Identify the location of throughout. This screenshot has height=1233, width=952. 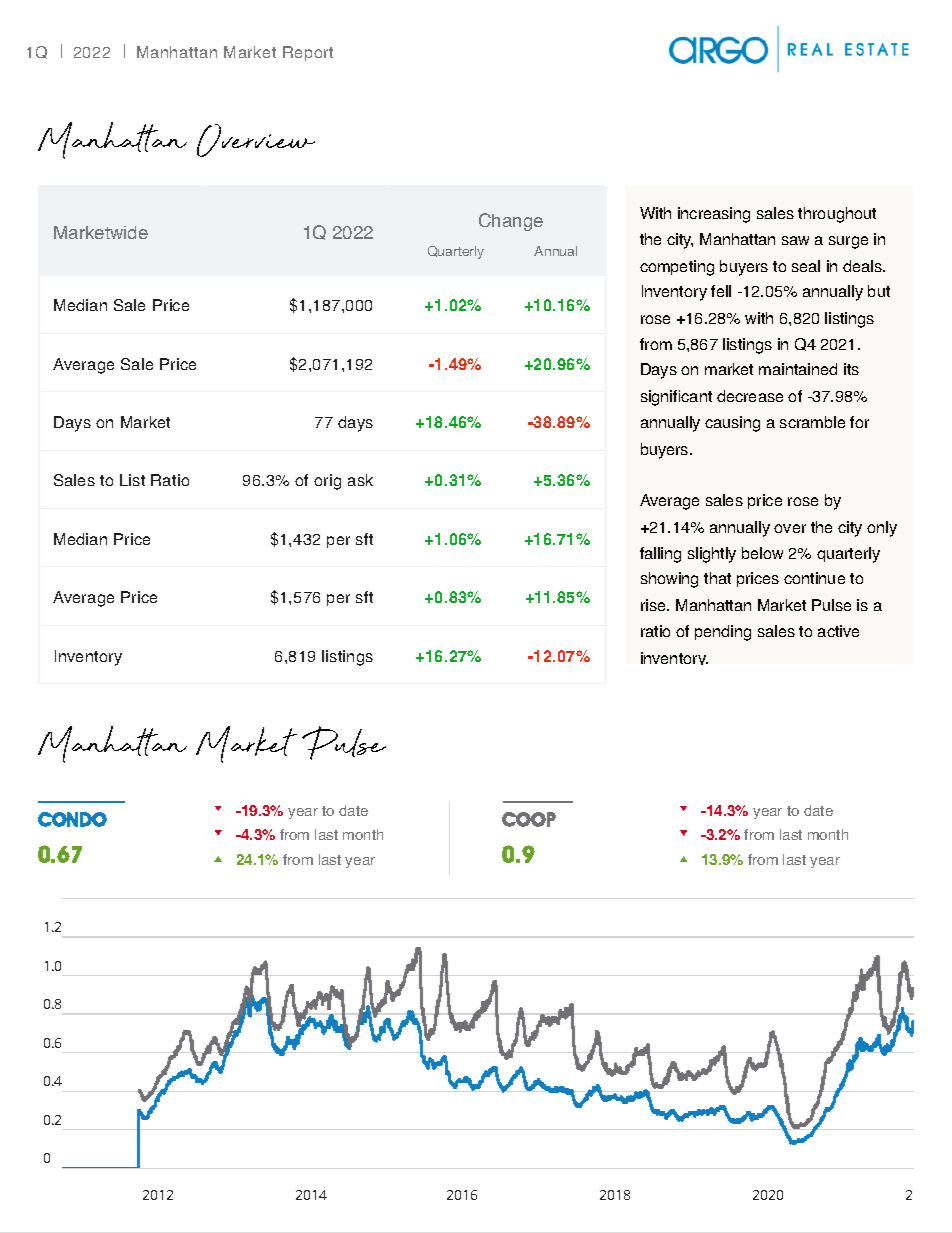
(837, 215).
